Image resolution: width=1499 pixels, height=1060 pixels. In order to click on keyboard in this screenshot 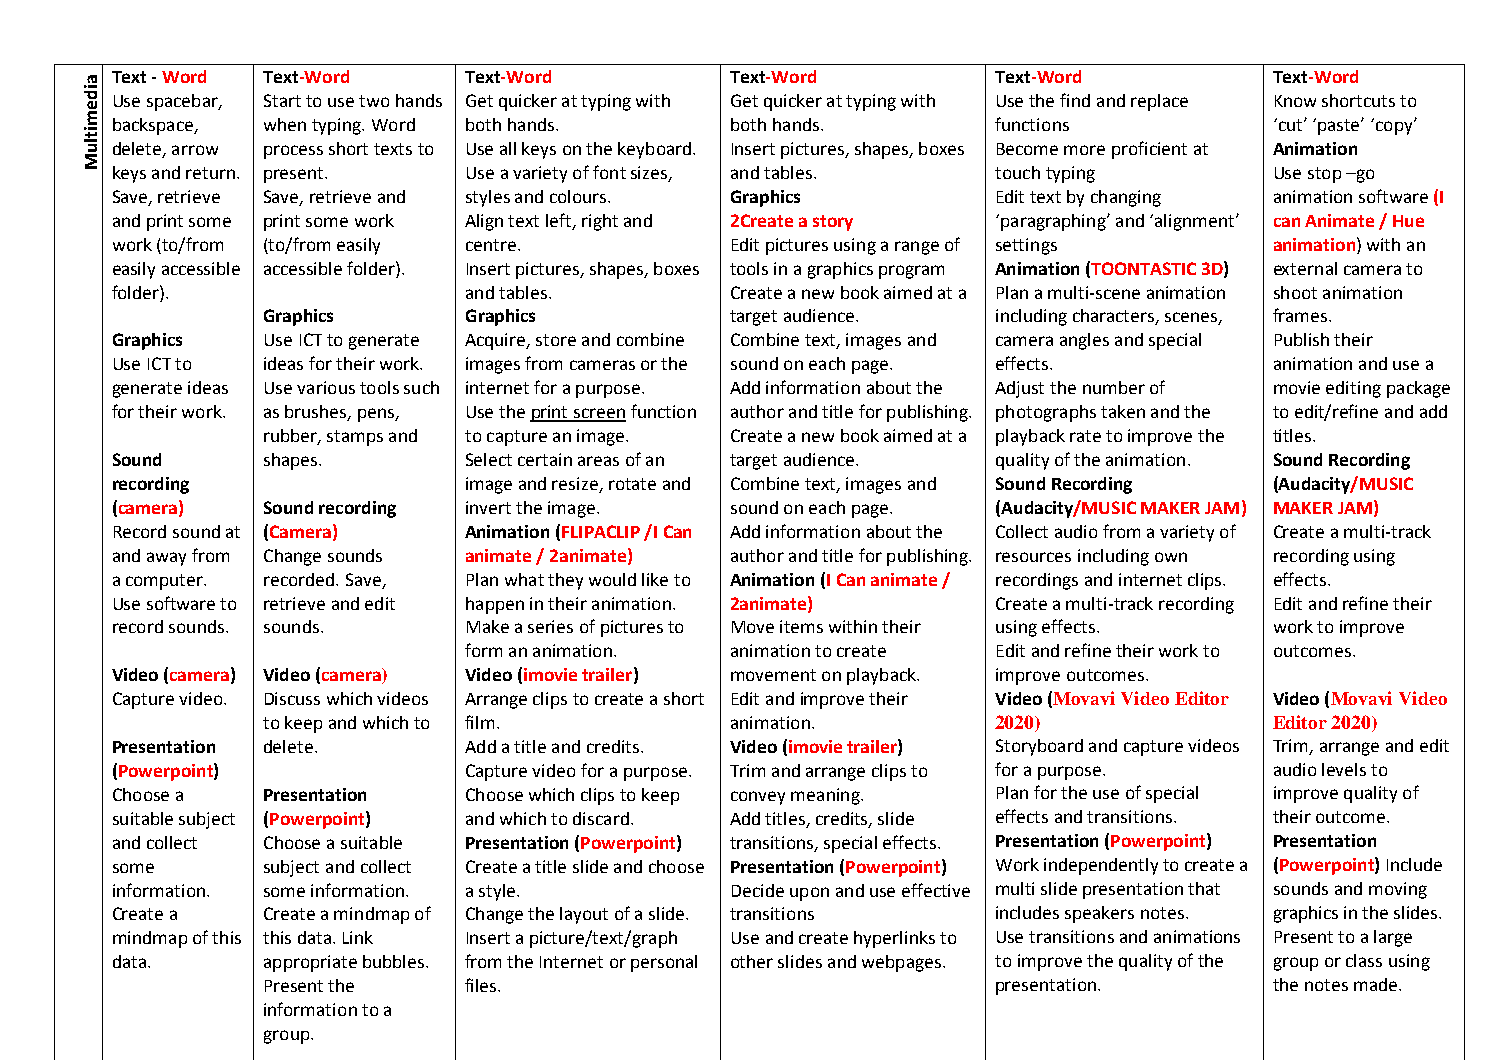, I will do `click(656, 150)`.
